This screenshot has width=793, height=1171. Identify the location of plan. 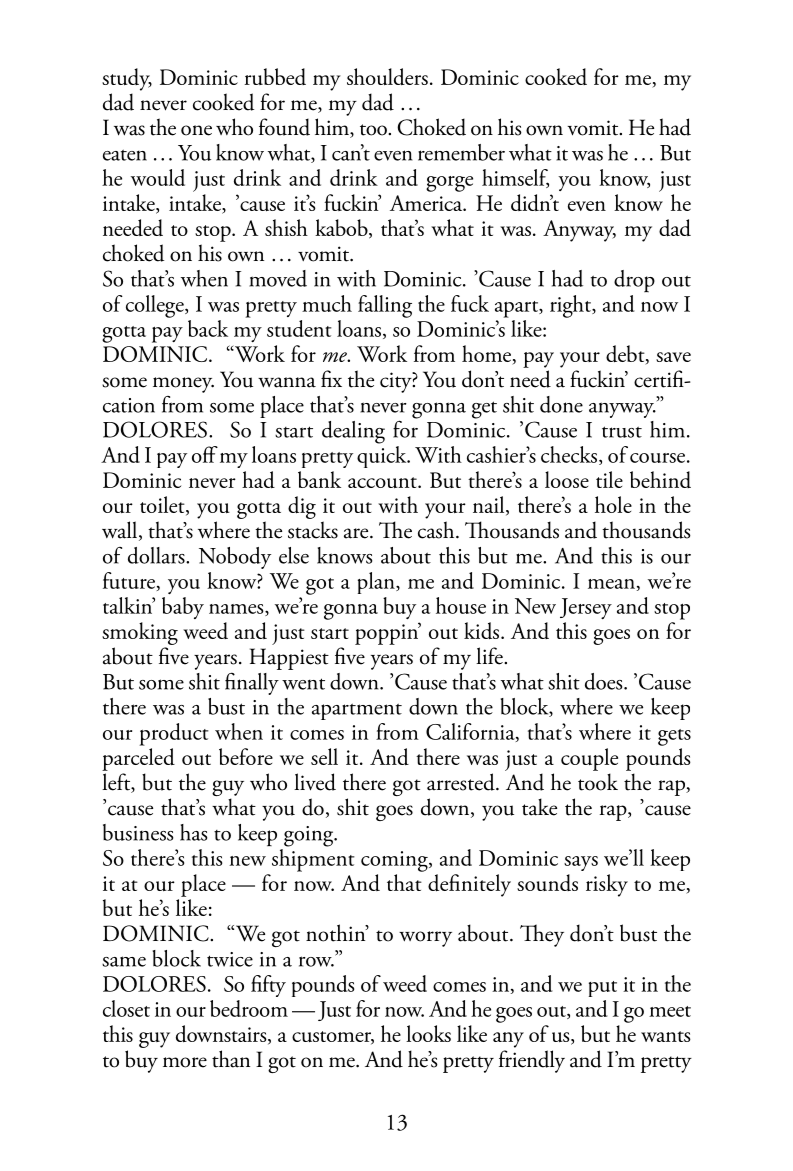
(377, 583).
